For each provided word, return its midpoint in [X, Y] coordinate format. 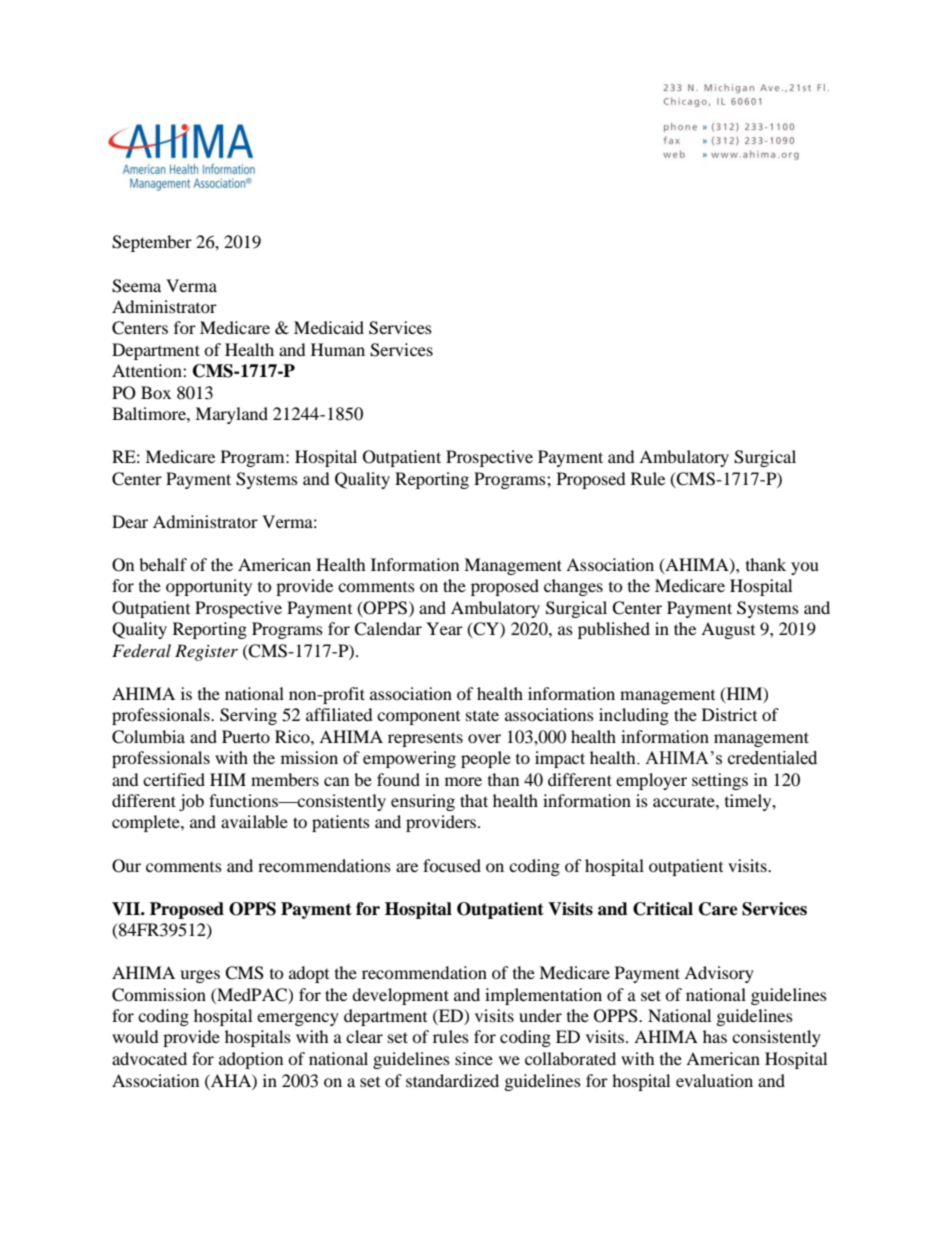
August [728, 630]
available [254, 821]
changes [573, 587]
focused [452, 865]
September [152, 243]
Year [444, 628]
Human [338, 349]
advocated [149, 1058]
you [805, 568]
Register [206, 652]
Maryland [231, 415]
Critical [663, 909]
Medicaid [329, 327]
